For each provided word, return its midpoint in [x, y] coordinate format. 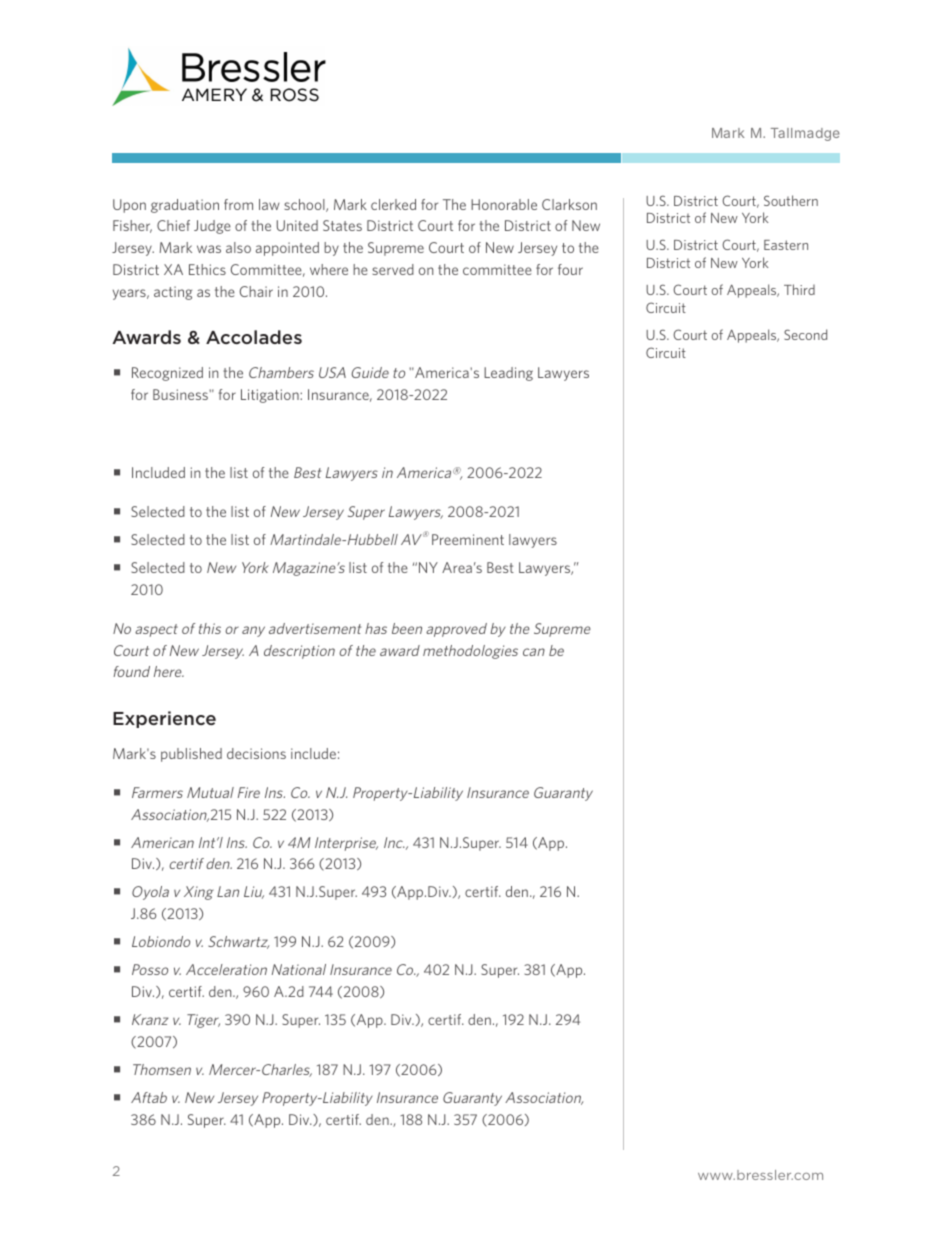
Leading [508, 374]
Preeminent [468, 539]
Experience [164, 719]
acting [173, 293]
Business [181, 394]
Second [805, 334]
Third [799, 289]
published [191, 755]
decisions [256, 753]
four [570, 269]
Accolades [254, 337]
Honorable [504, 204]
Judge [212, 227]
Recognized [167, 374]
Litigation [271, 396]
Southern [791, 200]
